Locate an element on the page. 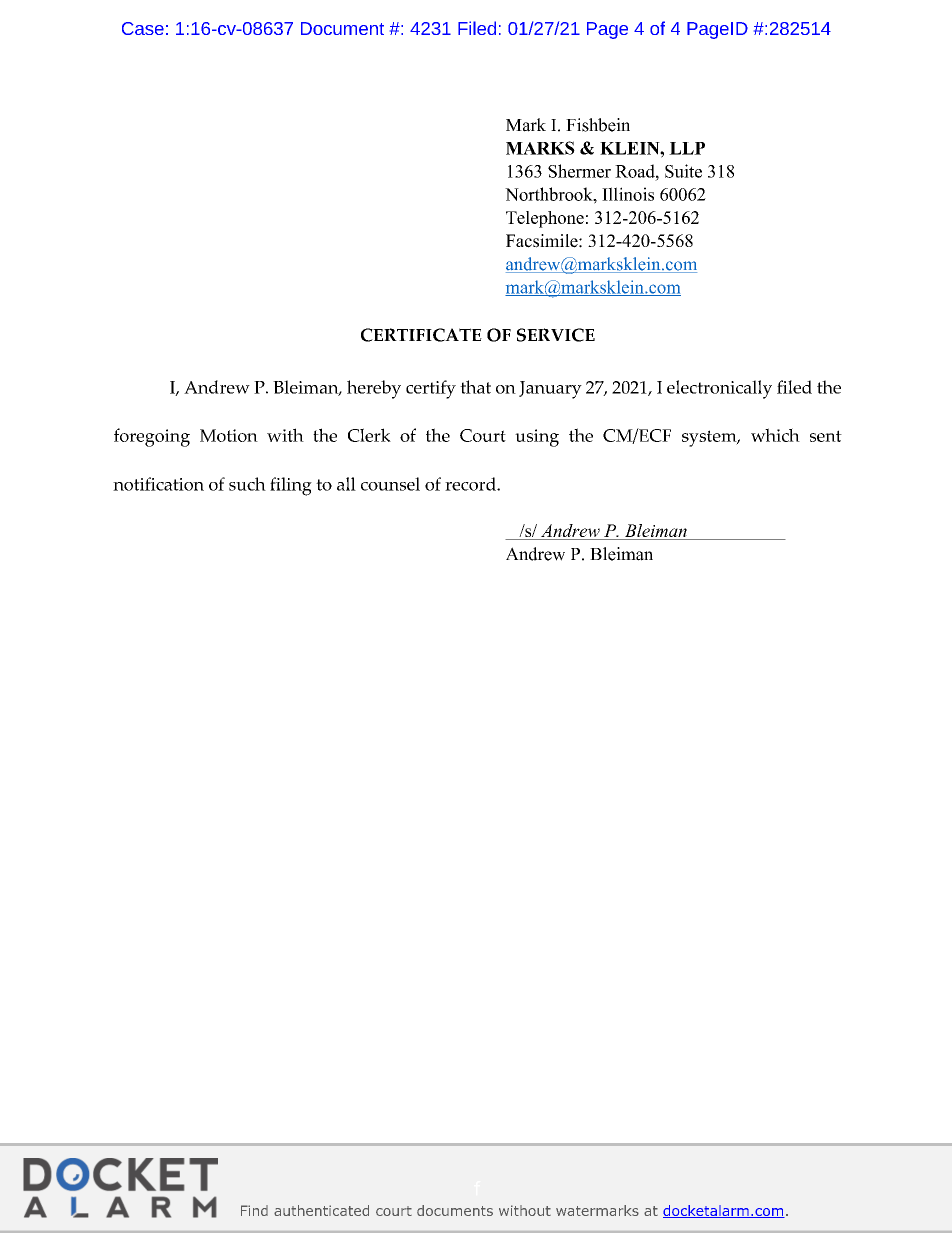  electronically is located at coordinates (719, 389).
